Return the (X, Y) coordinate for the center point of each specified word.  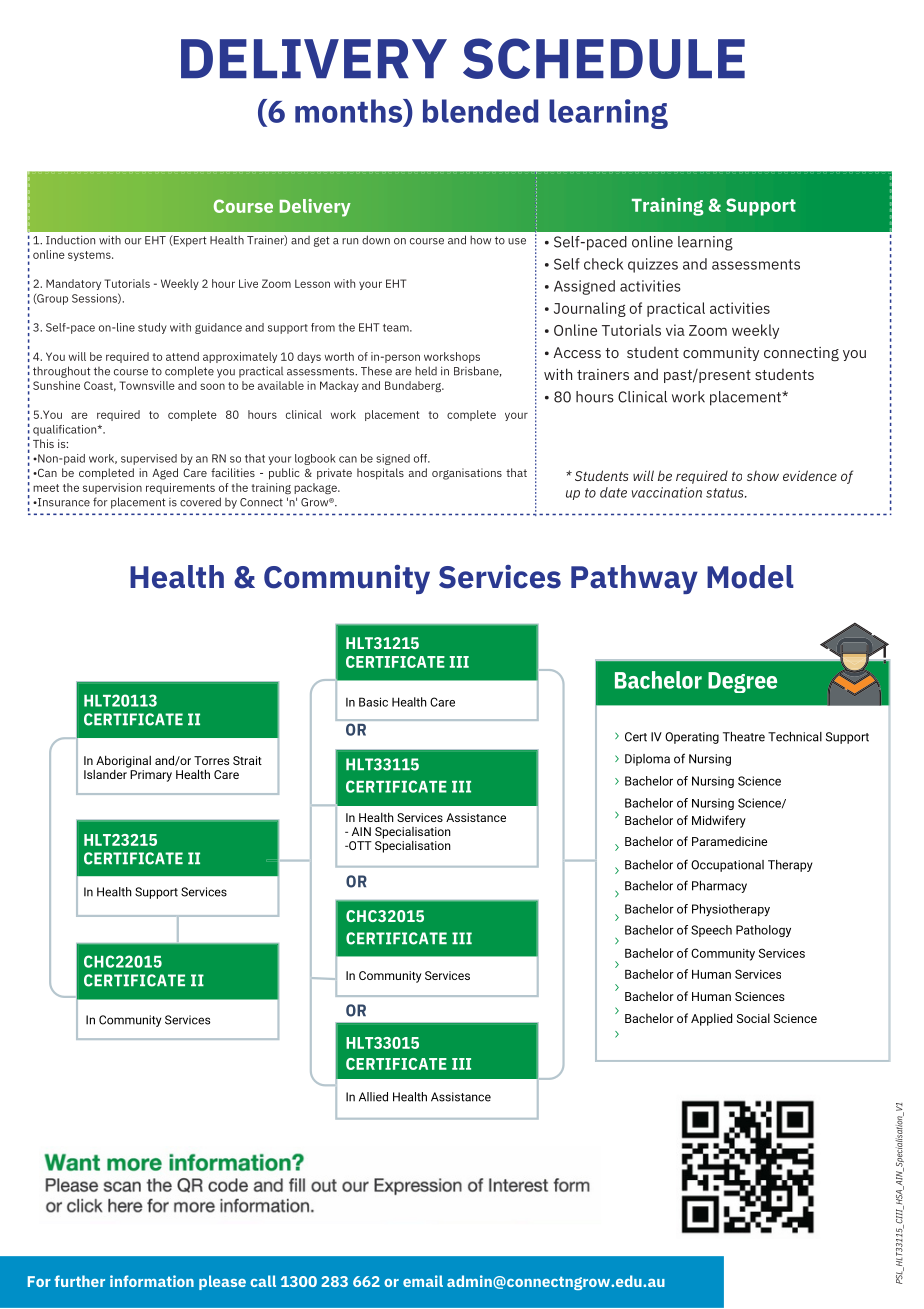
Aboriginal (123, 761)
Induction (70, 240)
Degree (742, 682)
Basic (373, 702)
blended (480, 111)
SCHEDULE (604, 58)
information (152, 1281)
